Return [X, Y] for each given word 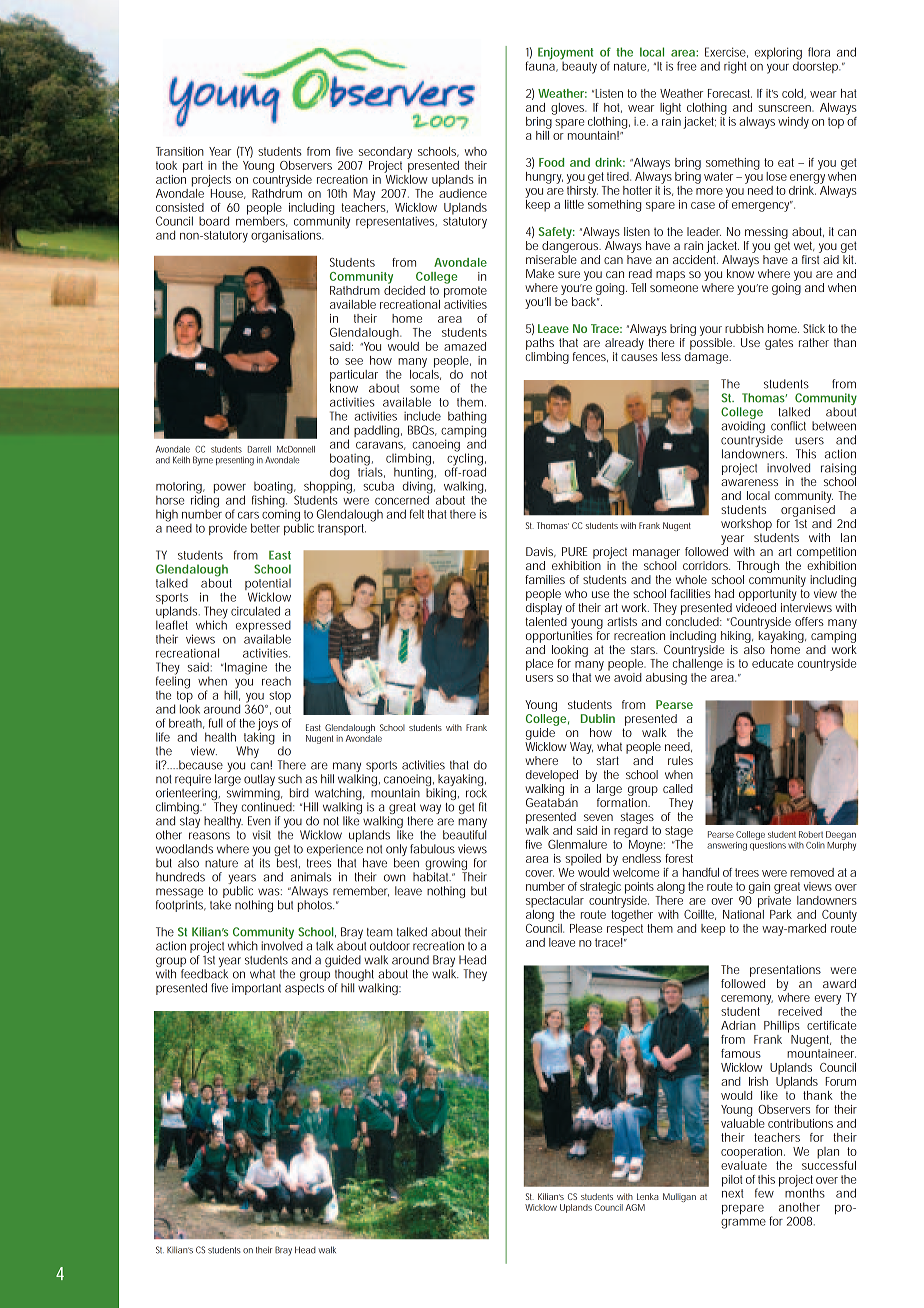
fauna [540, 65]
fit [482, 807]
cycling [465, 459]
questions [768, 845]
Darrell [259, 449]
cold [792, 93]
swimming [253, 795]
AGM [635, 1207]
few [764, 1193]
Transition [180, 151]
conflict [788, 426]
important [256, 989]
